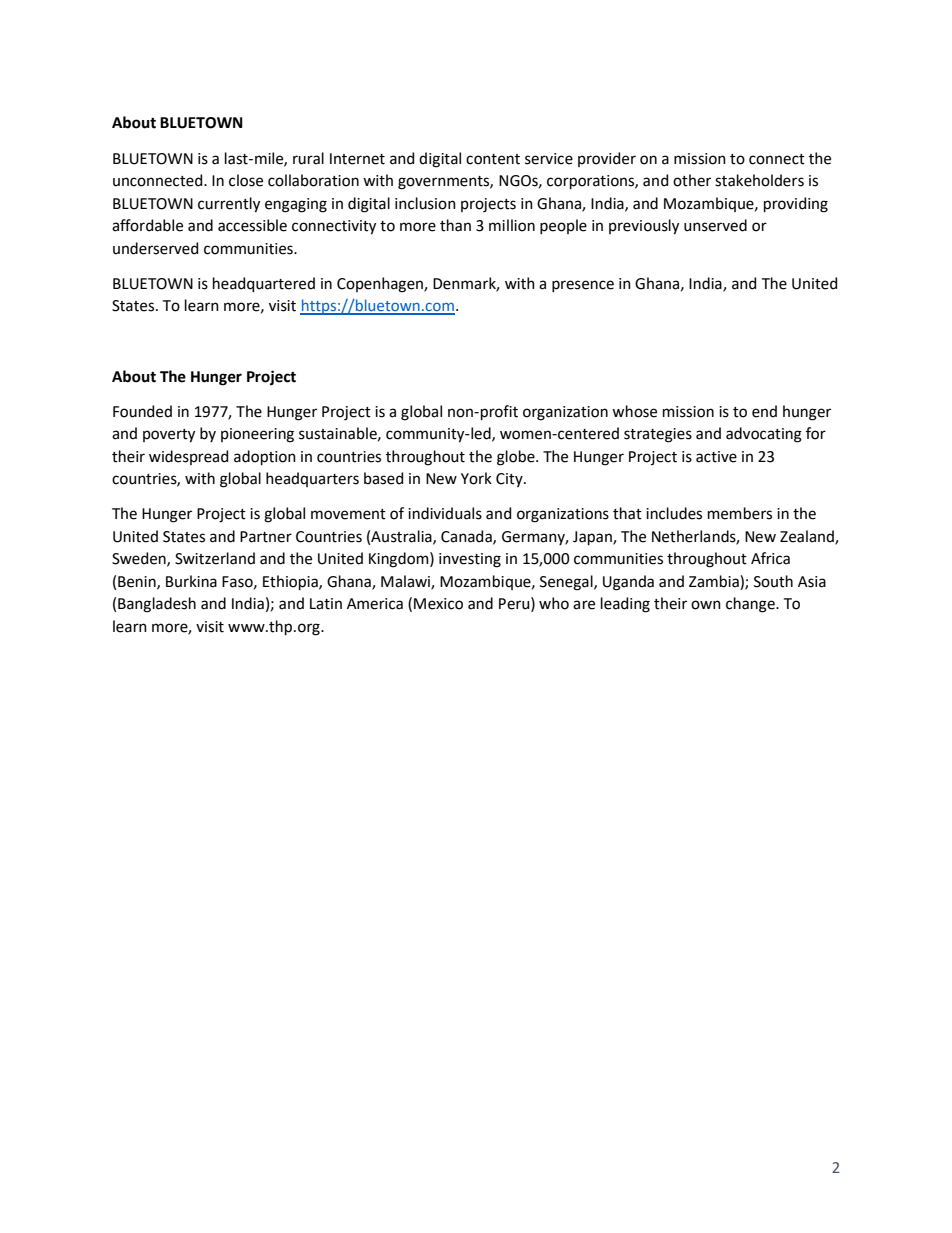  I want to click on globe, so click(517, 458).
